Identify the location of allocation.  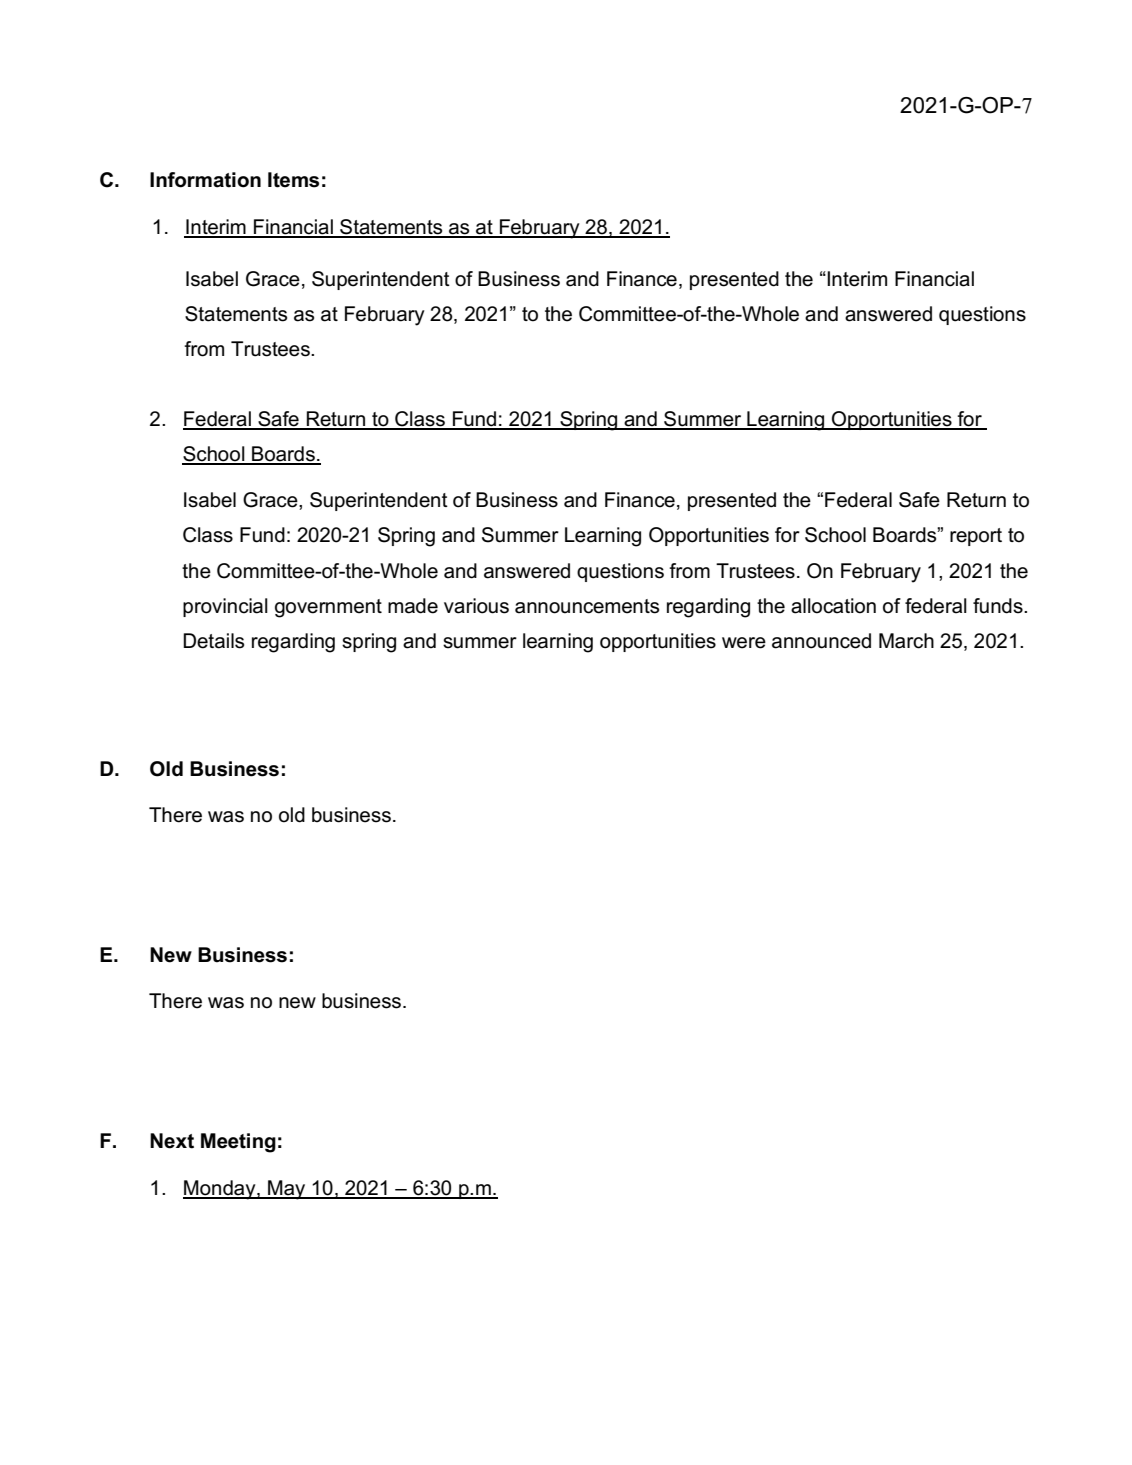
(833, 606).
